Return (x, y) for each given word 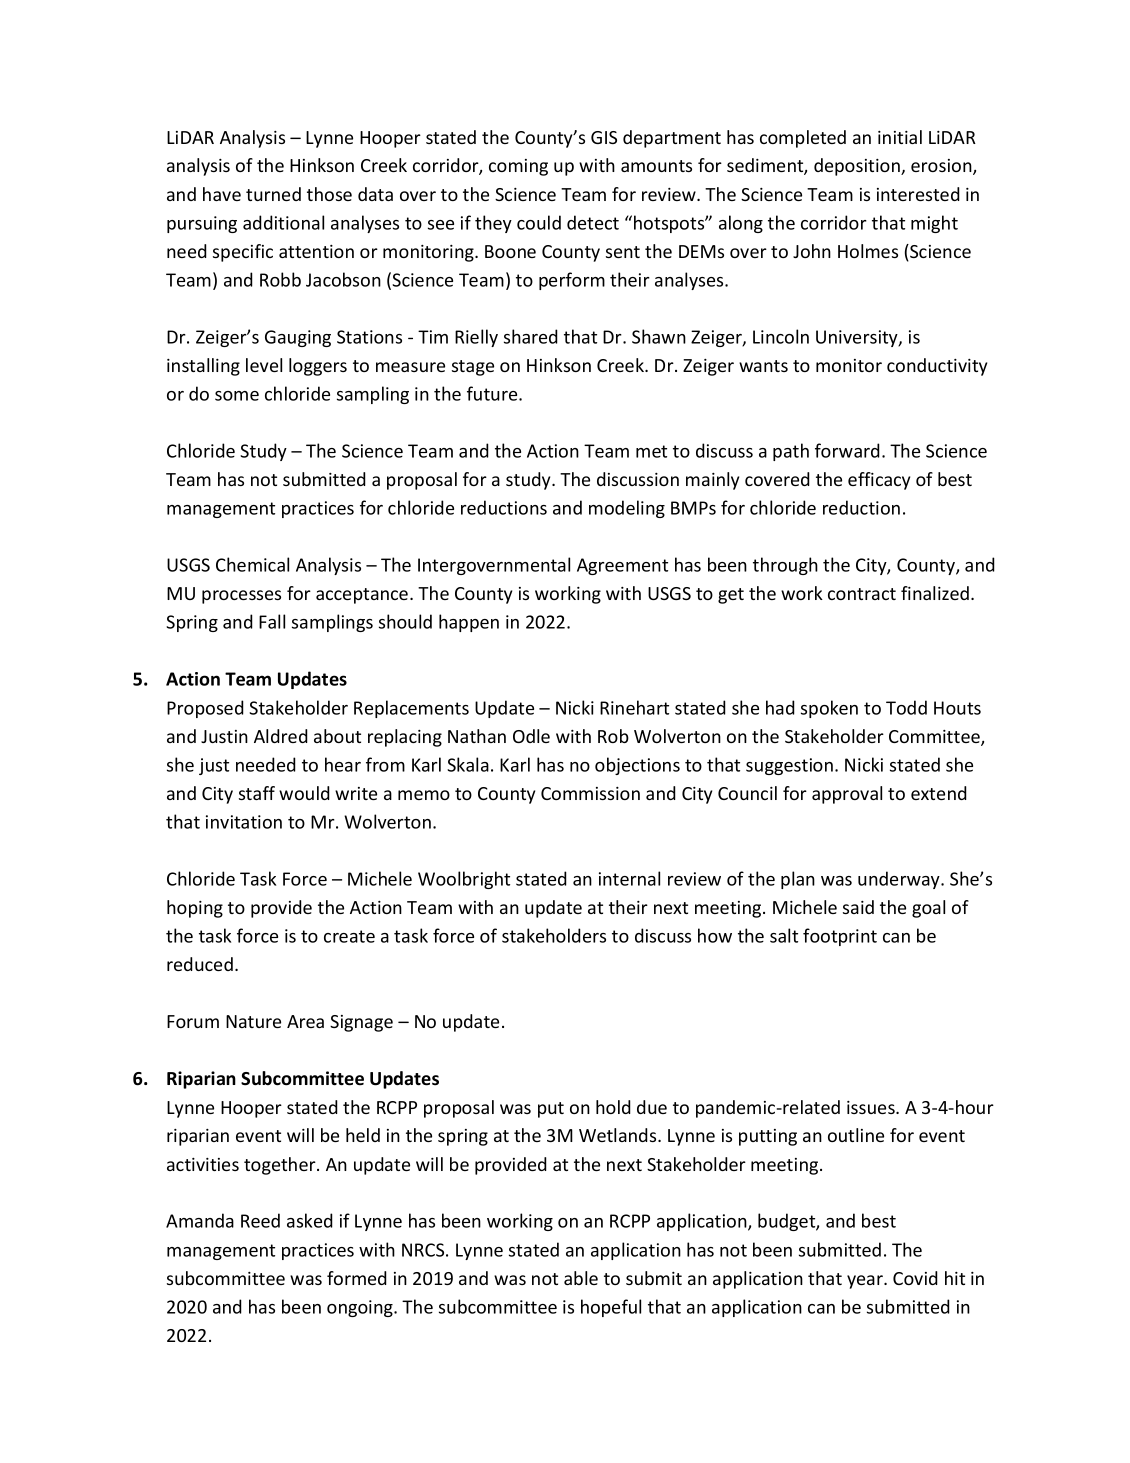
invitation (244, 822)
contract (862, 594)
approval (847, 795)
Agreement (622, 566)
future (493, 393)
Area (305, 1021)
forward (847, 450)
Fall (272, 621)
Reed (260, 1220)
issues (872, 1107)
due (652, 1107)
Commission (590, 793)
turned (273, 194)
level (264, 365)
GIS (604, 137)
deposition (858, 167)
